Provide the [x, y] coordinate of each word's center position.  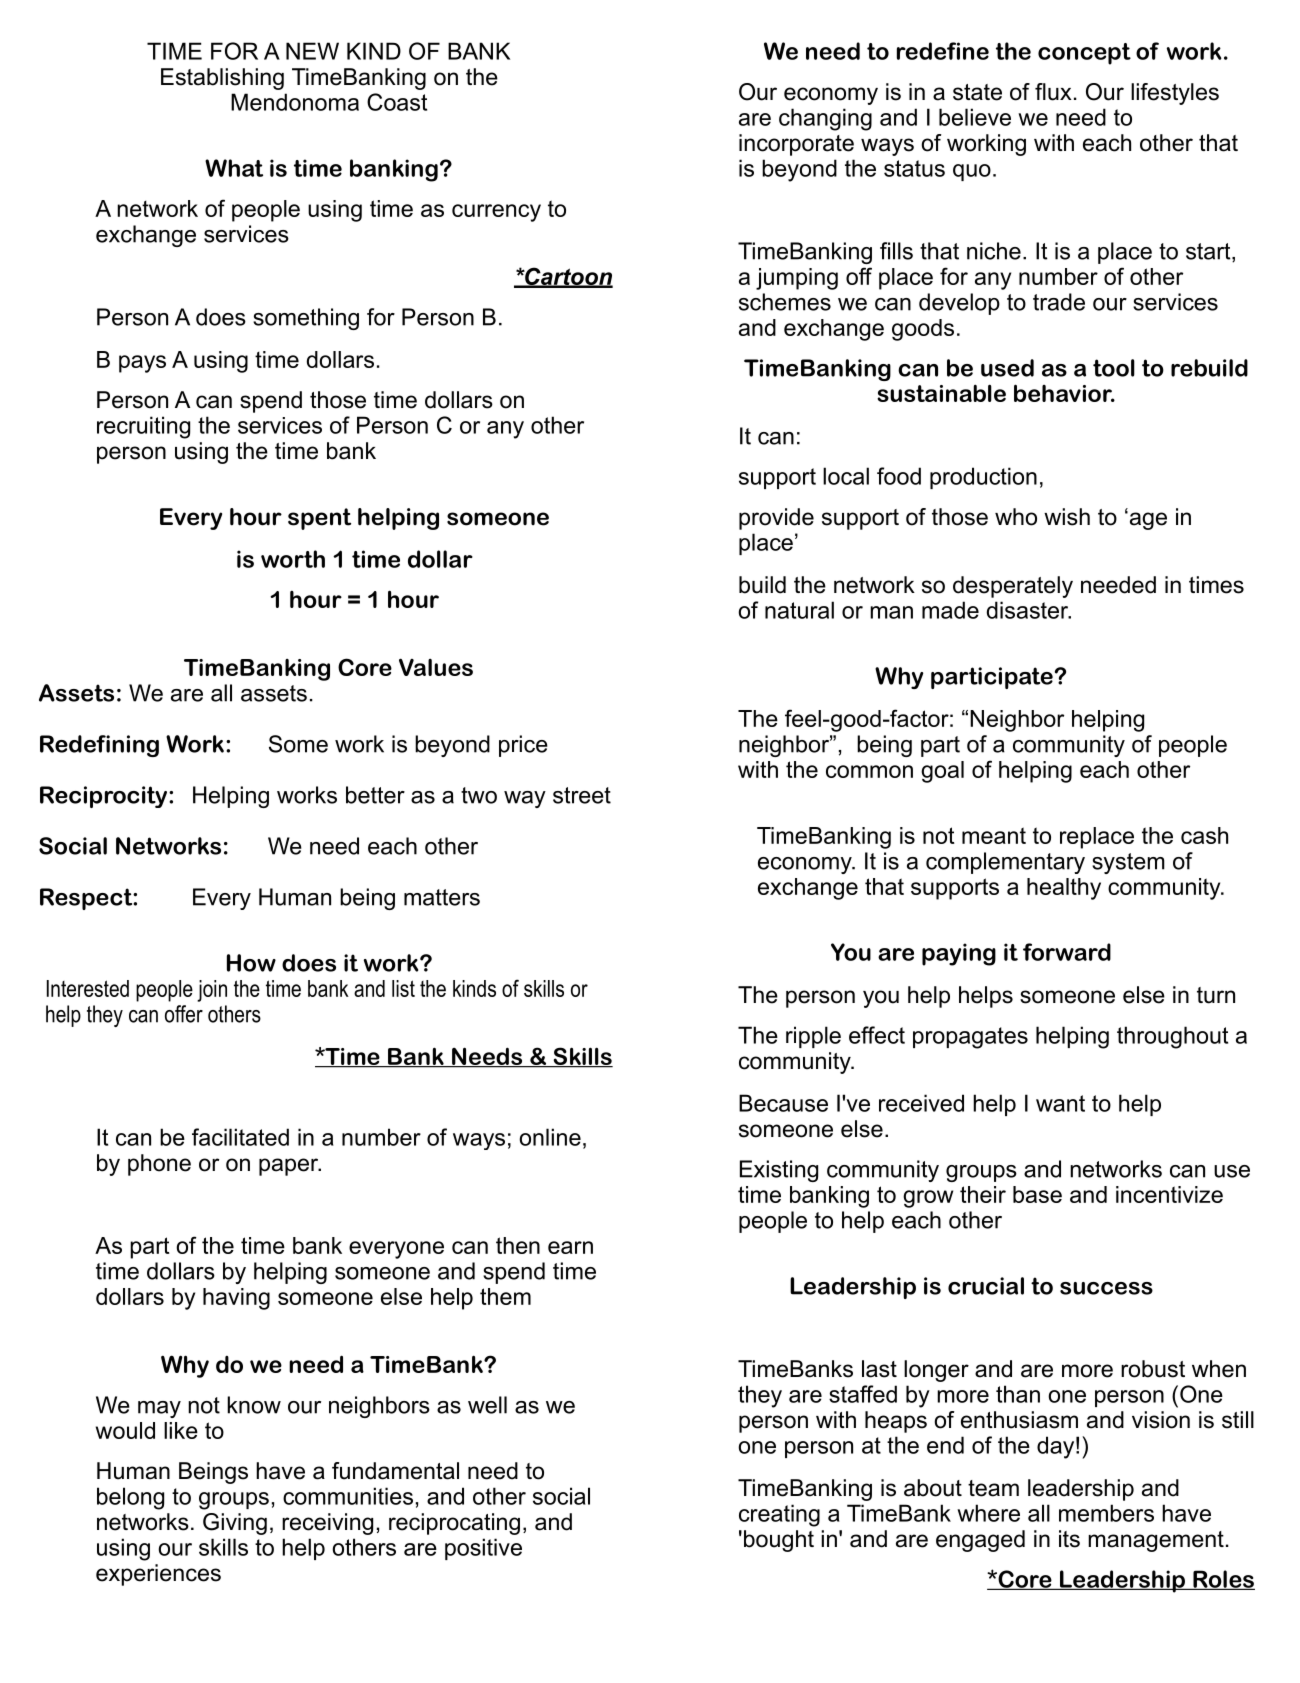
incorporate [796, 145]
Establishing [222, 79]
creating [779, 1515]
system [1128, 863]
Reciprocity [105, 797]
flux [1053, 92]
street [582, 795]
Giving [235, 1524]
